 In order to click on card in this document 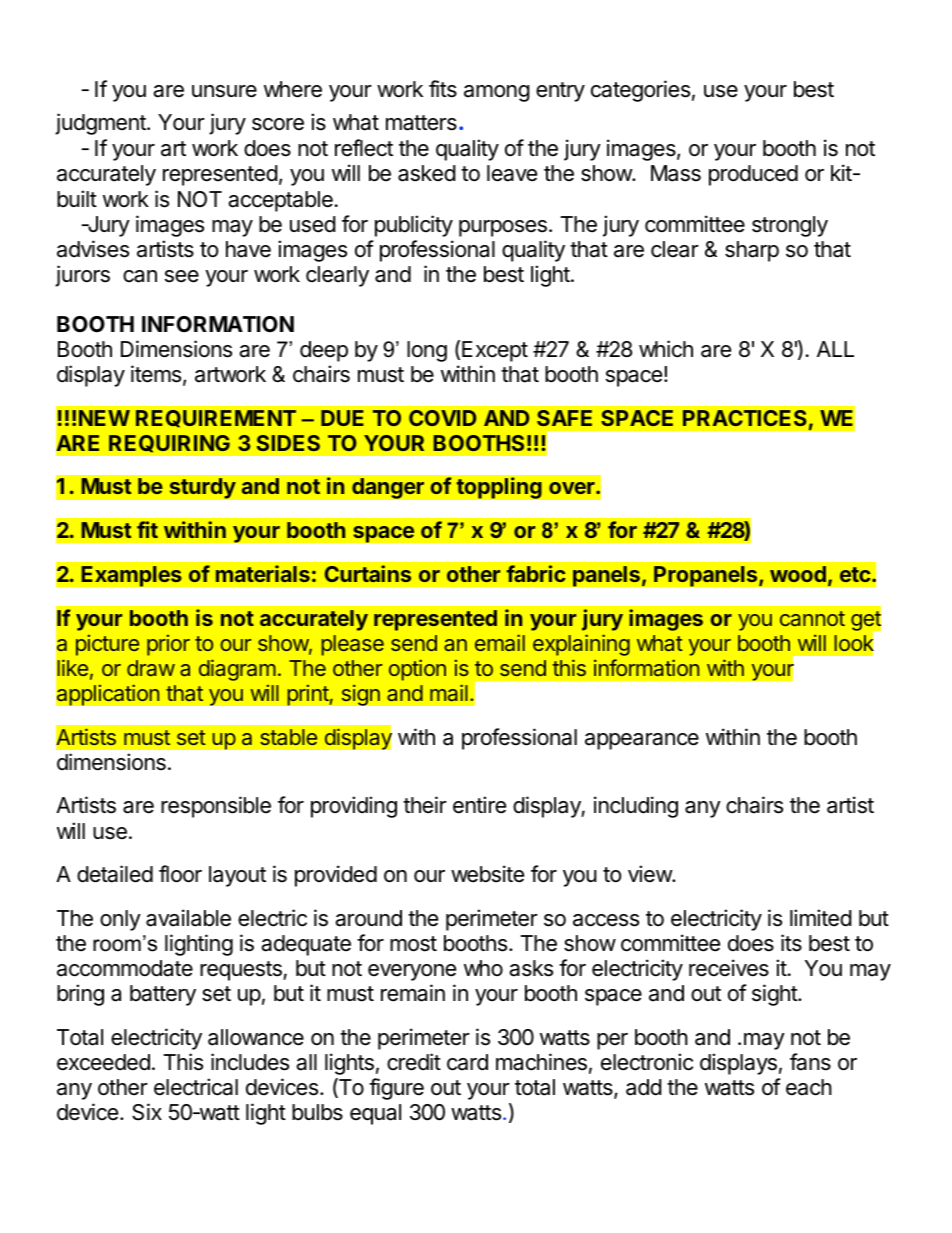, I will do `click(467, 1062)`.
